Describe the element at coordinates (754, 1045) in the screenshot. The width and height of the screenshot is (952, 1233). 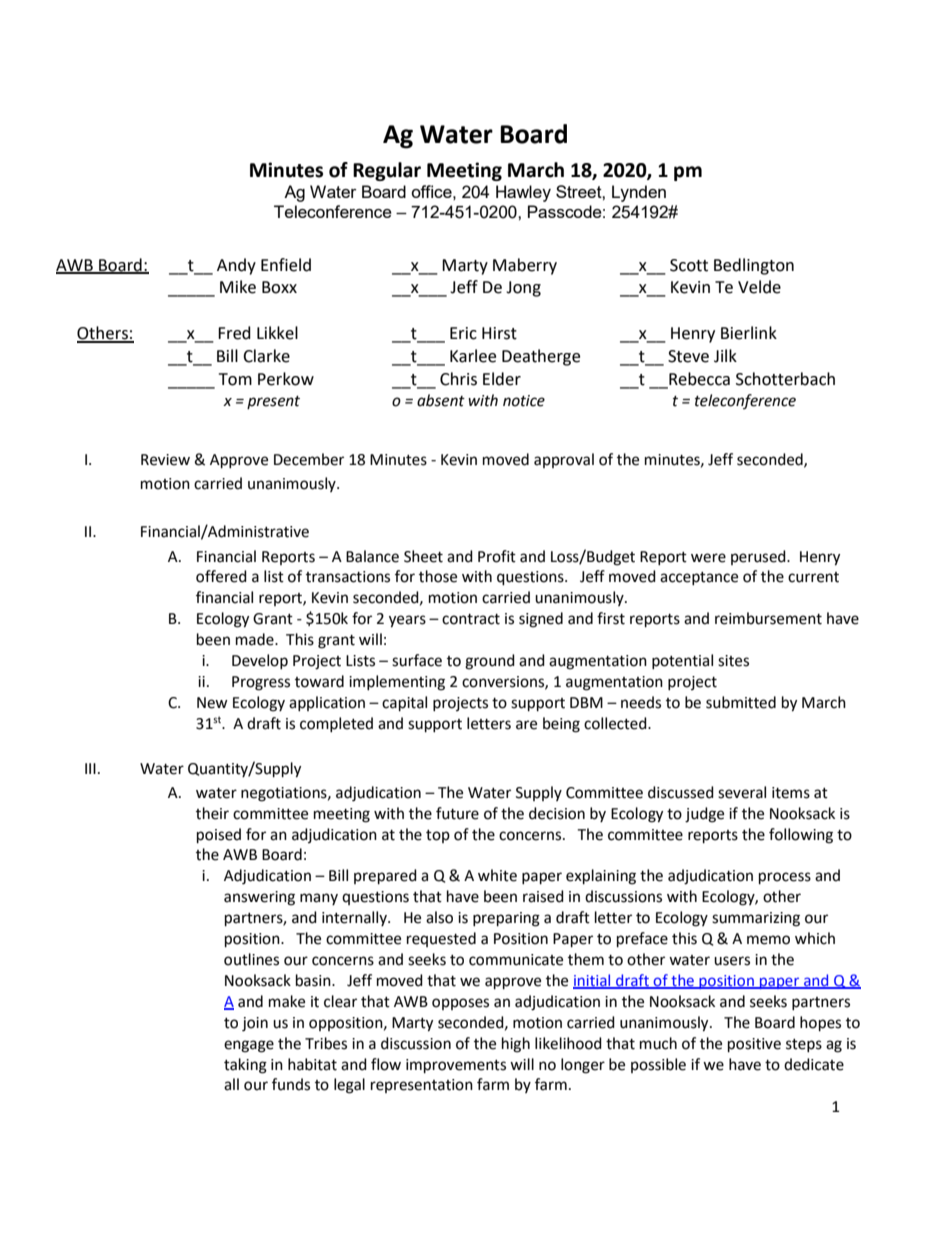
I see `positive` at that location.
